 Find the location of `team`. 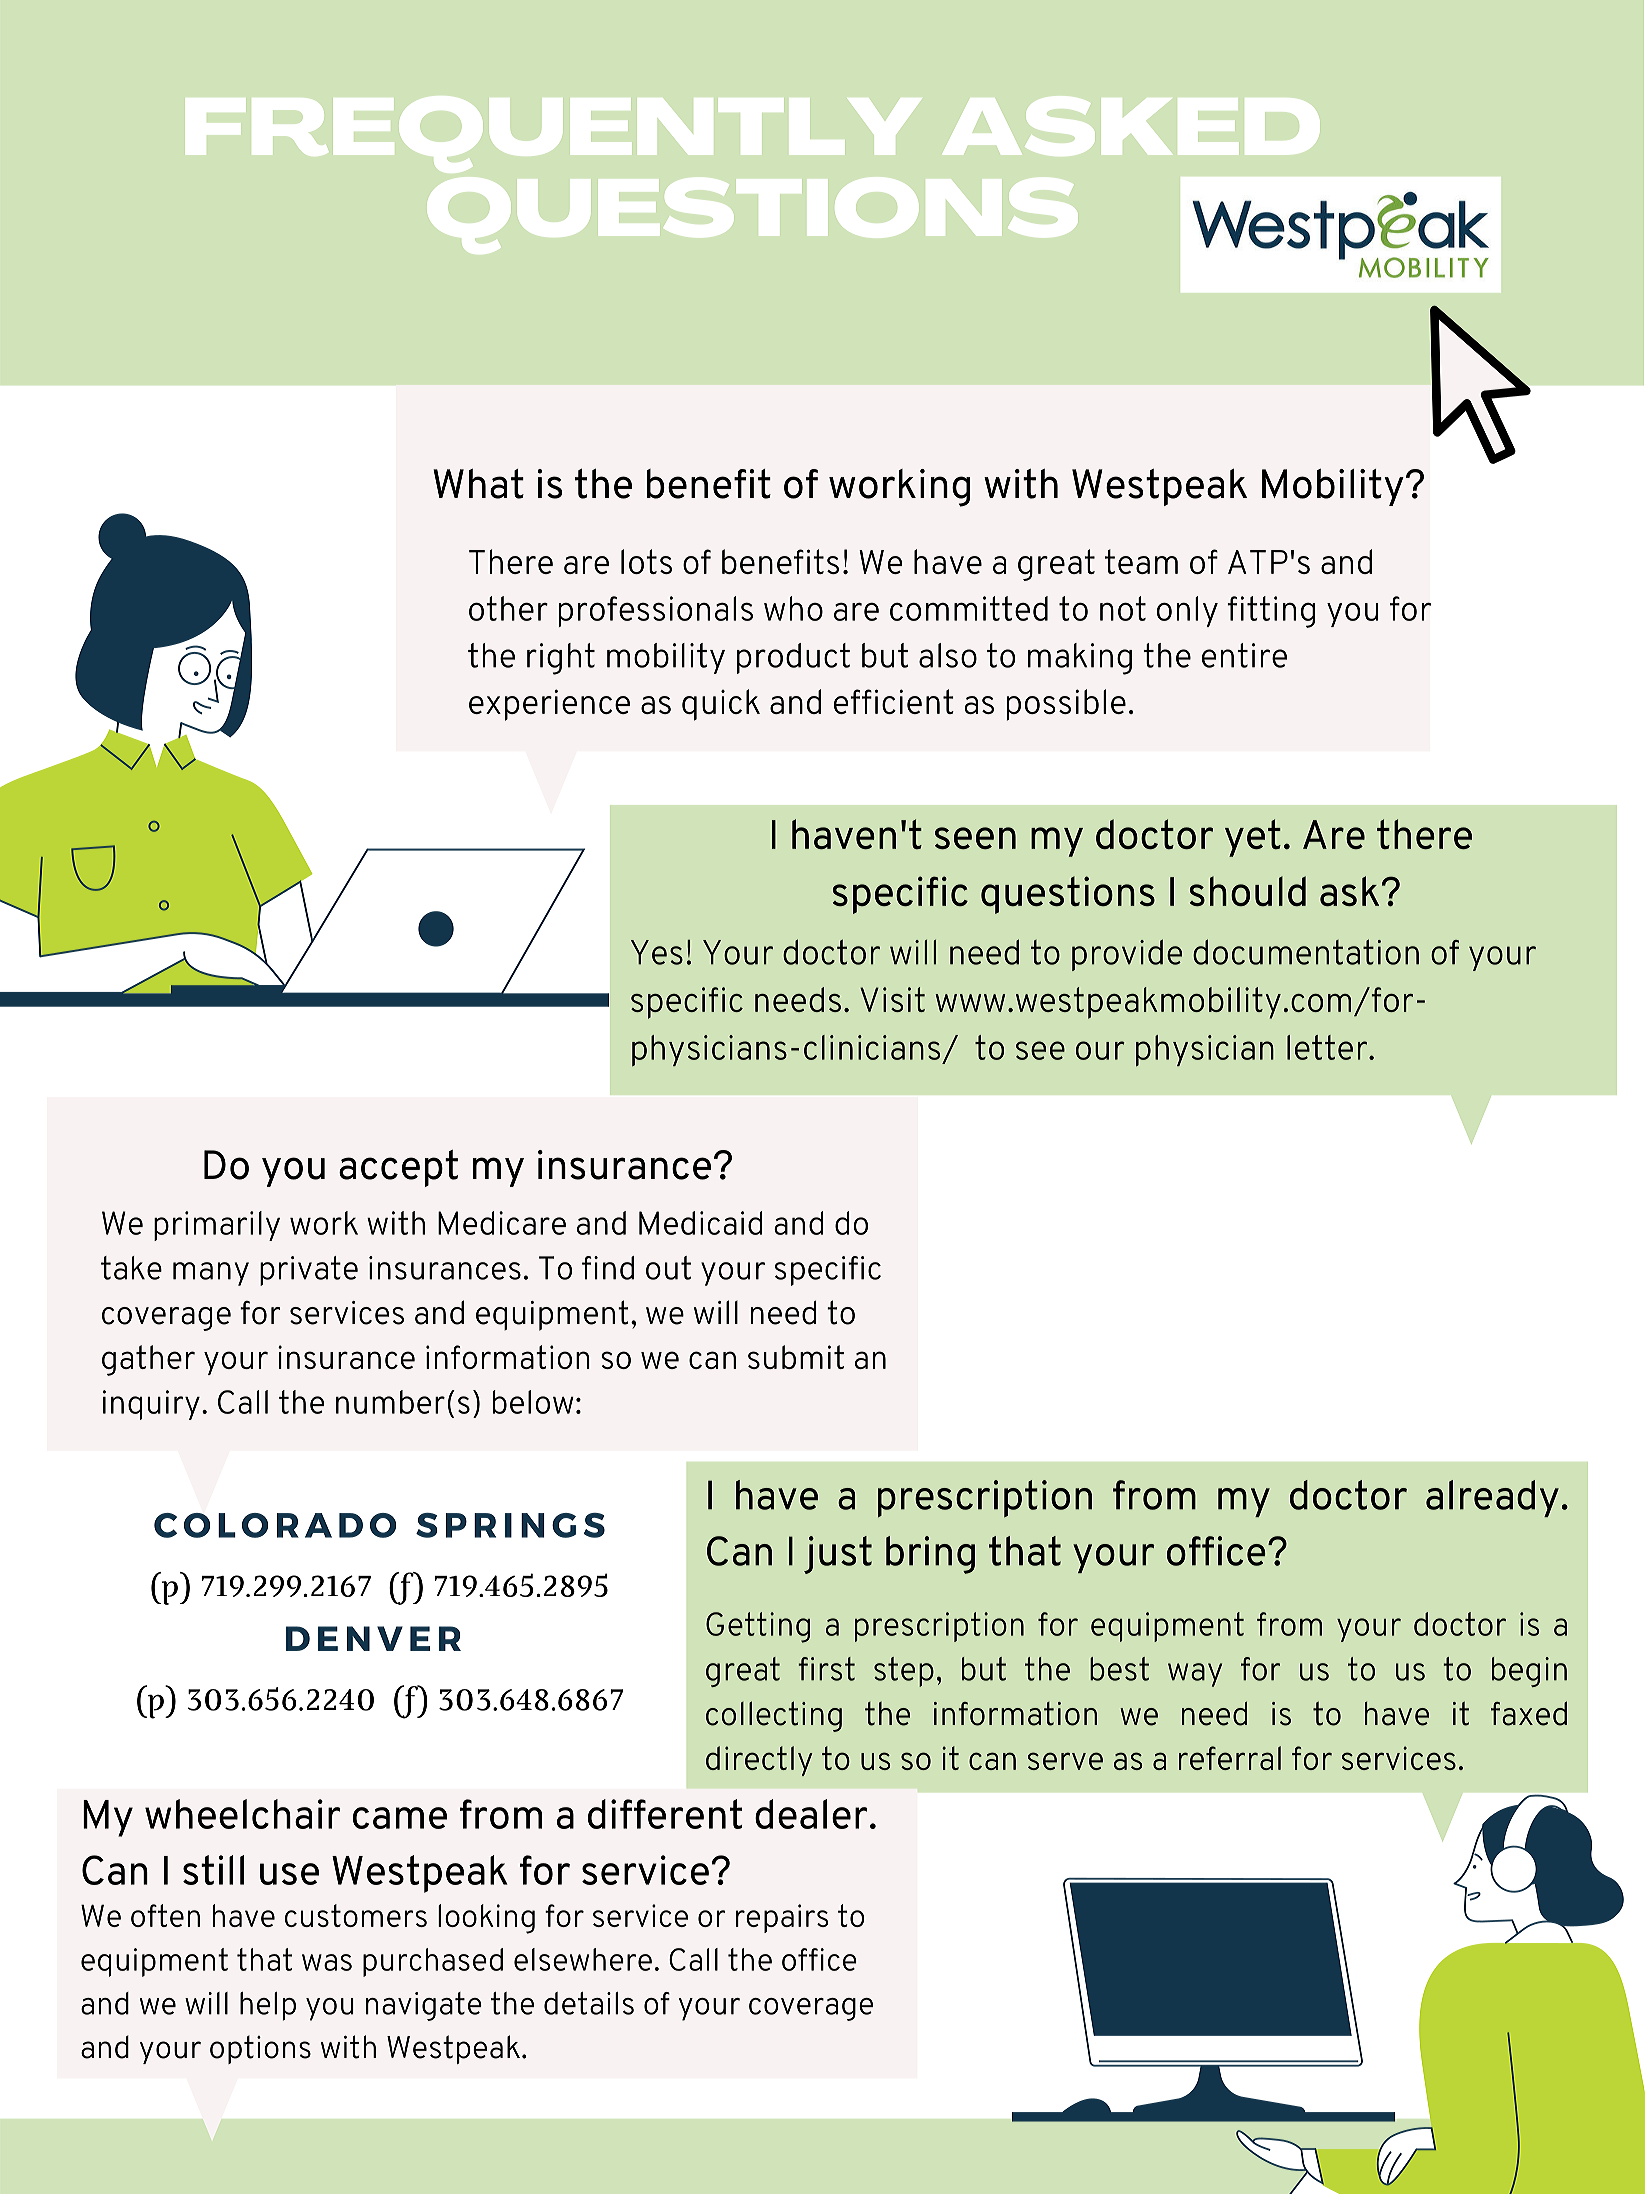

team is located at coordinates (1141, 561).
